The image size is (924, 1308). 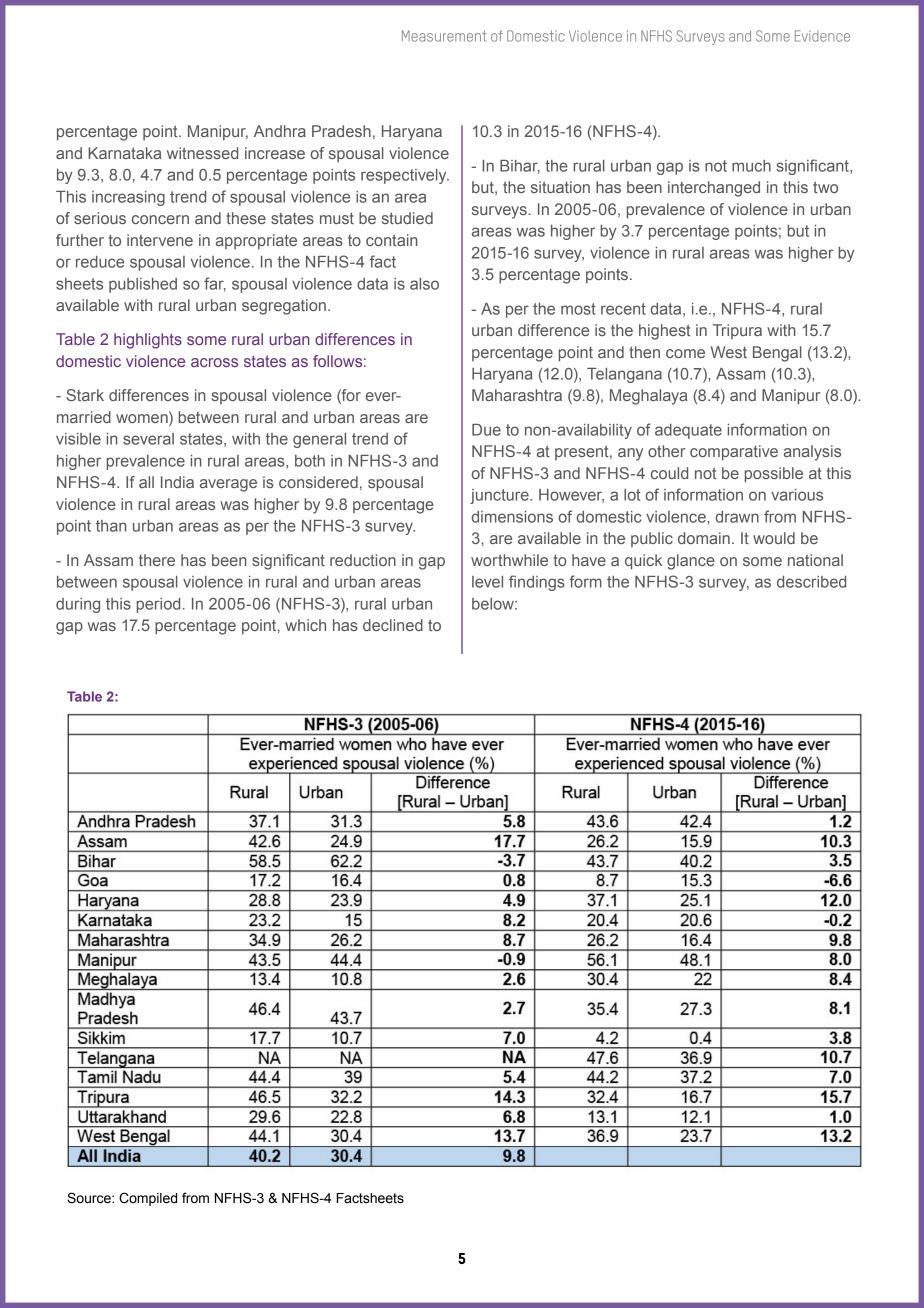 I want to click on level, so click(x=487, y=582).
